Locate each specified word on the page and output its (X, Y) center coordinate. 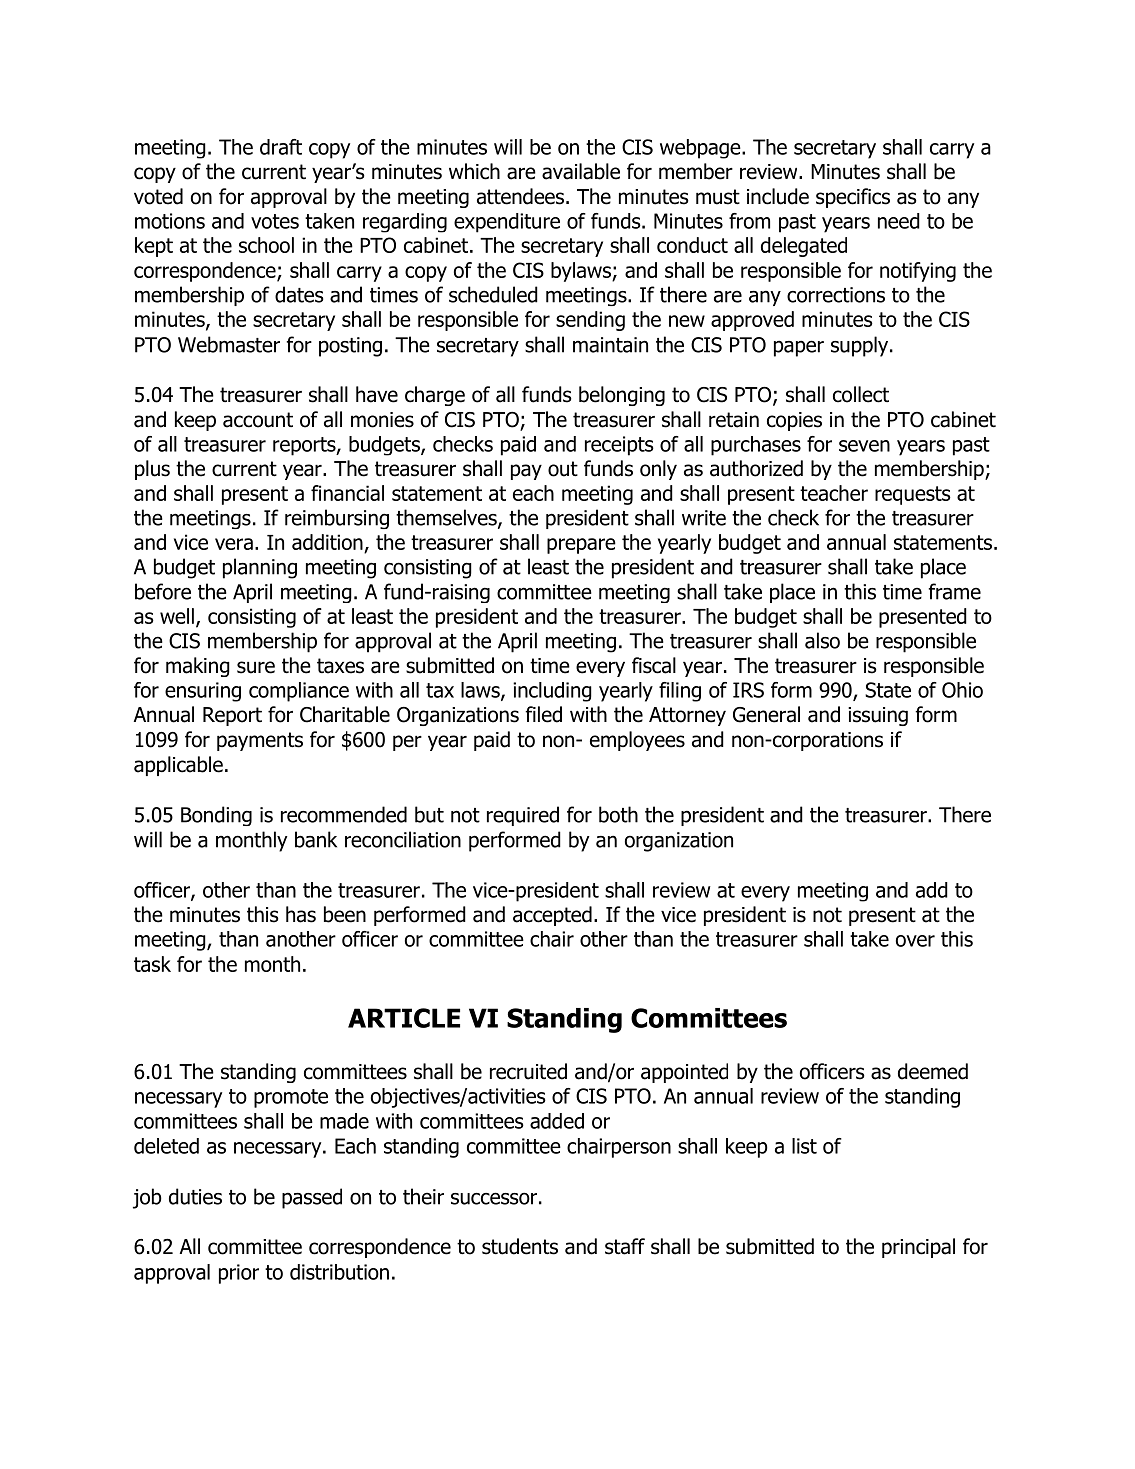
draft (281, 147)
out (563, 469)
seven (864, 446)
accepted (552, 916)
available (581, 171)
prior (239, 1274)
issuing (878, 716)
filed (543, 714)
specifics (853, 198)
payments (260, 741)
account (258, 420)
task (152, 964)
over (915, 941)
